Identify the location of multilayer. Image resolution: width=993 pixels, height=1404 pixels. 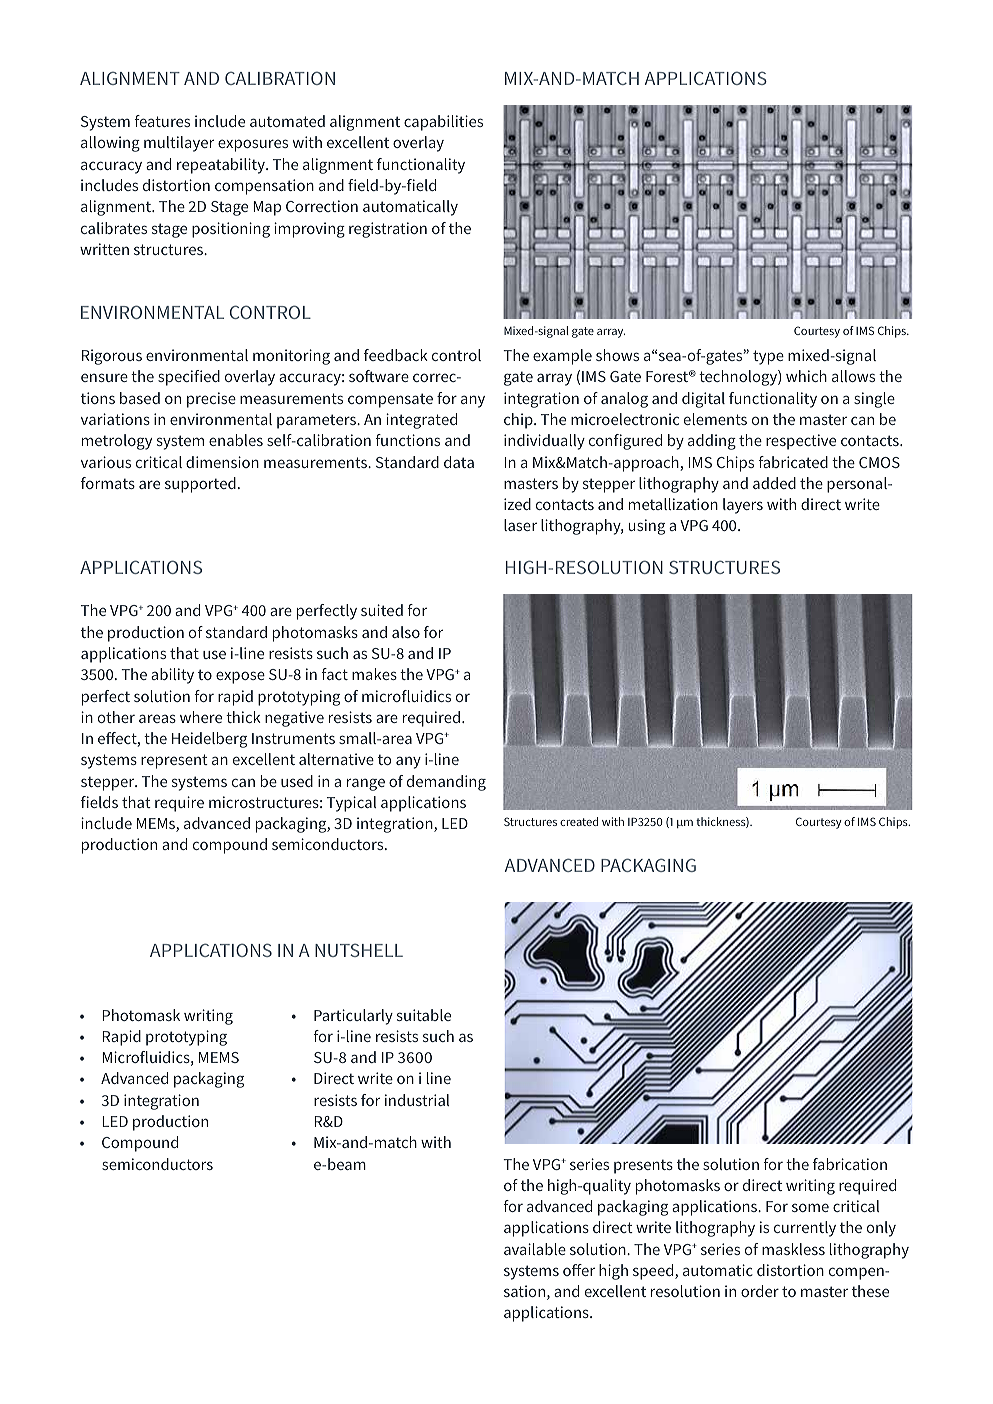
(179, 144).
